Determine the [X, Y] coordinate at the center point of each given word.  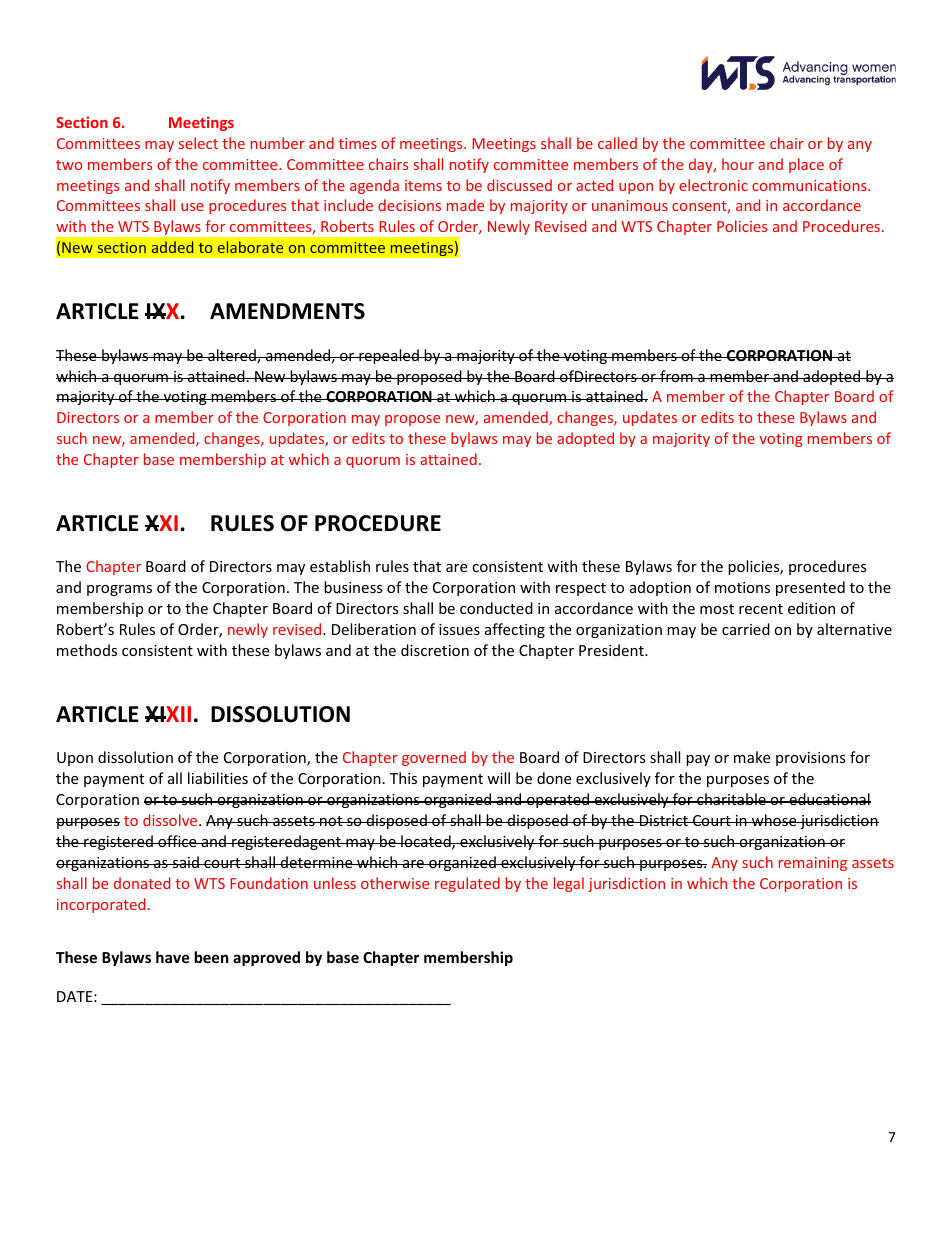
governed [434, 758]
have [173, 957]
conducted [496, 608]
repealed [389, 356]
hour [738, 164]
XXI [161, 523]
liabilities [218, 778]
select [198, 143]
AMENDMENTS [287, 311]
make [752, 757]
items [423, 185]
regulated [467, 884]
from [676, 376]
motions [742, 587]
